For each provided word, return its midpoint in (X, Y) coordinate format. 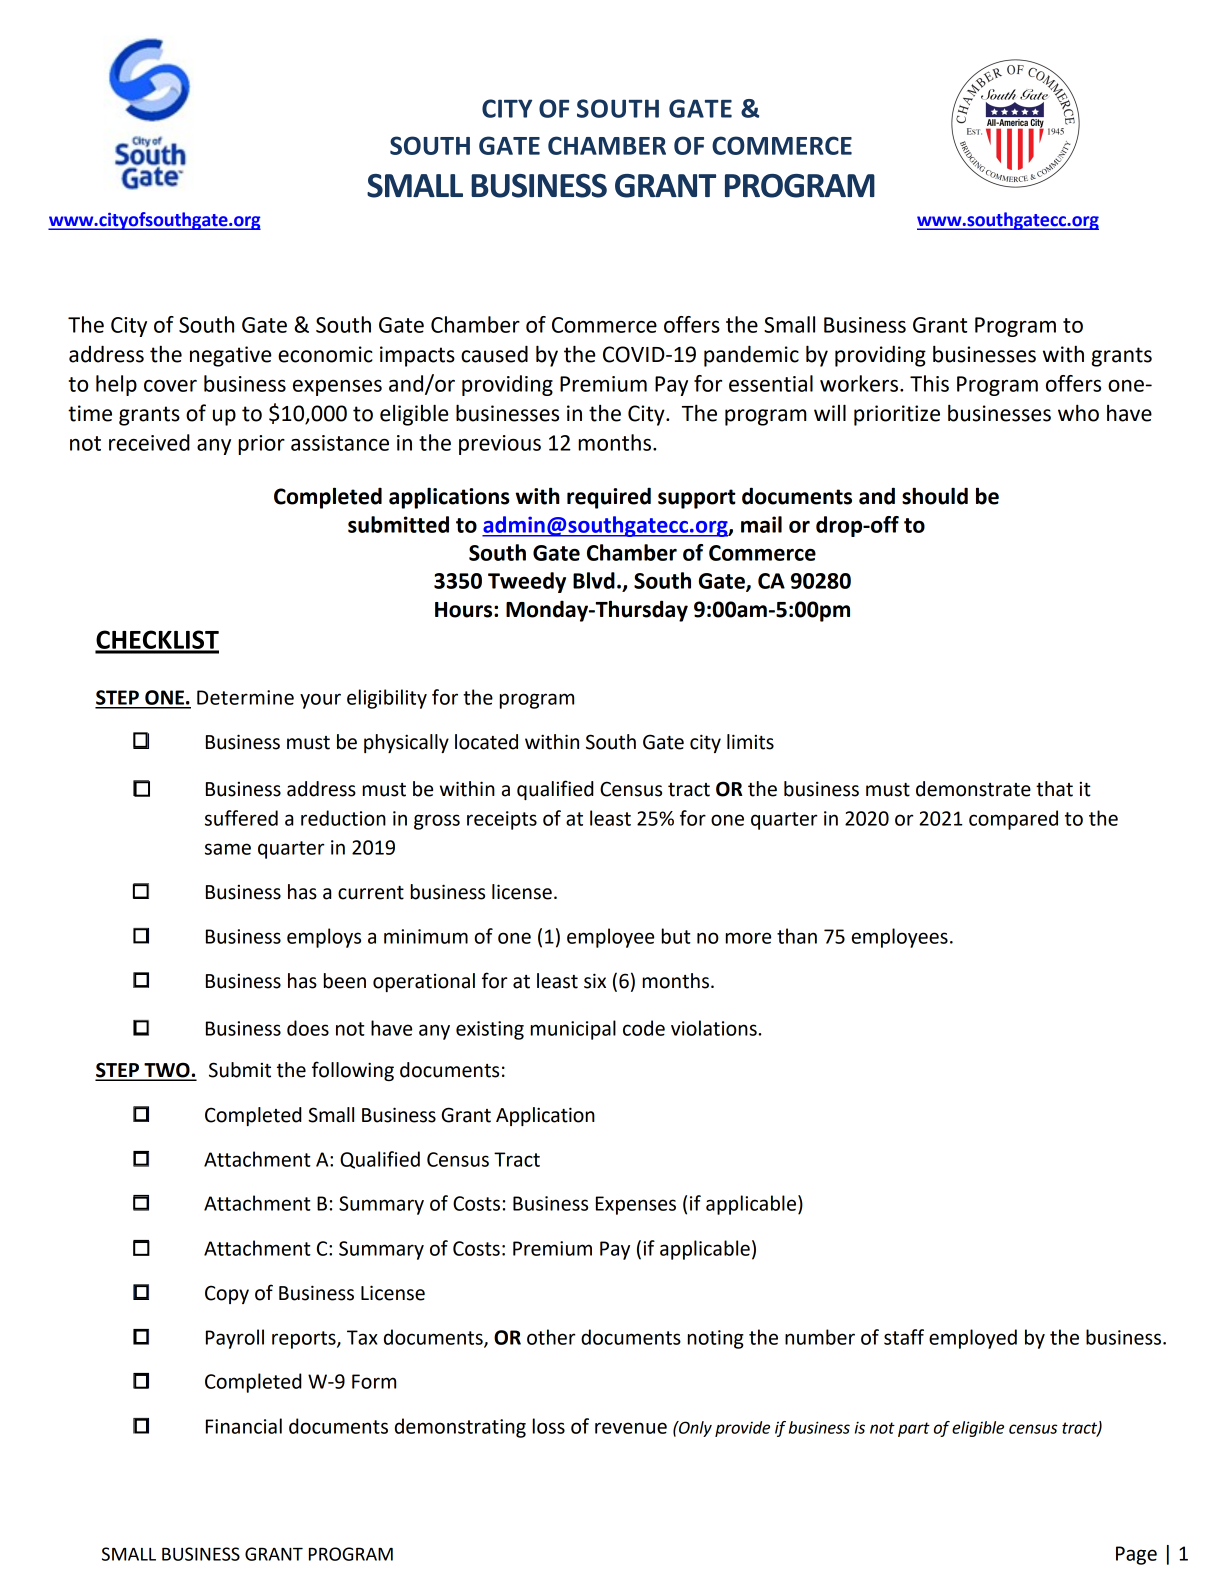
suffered (241, 818)
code (644, 1028)
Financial (244, 1426)
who (1078, 413)
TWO (167, 1071)
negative (230, 356)
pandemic (751, 356)
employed (973, 1339)
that (1054, 789)
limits (750, 742)
